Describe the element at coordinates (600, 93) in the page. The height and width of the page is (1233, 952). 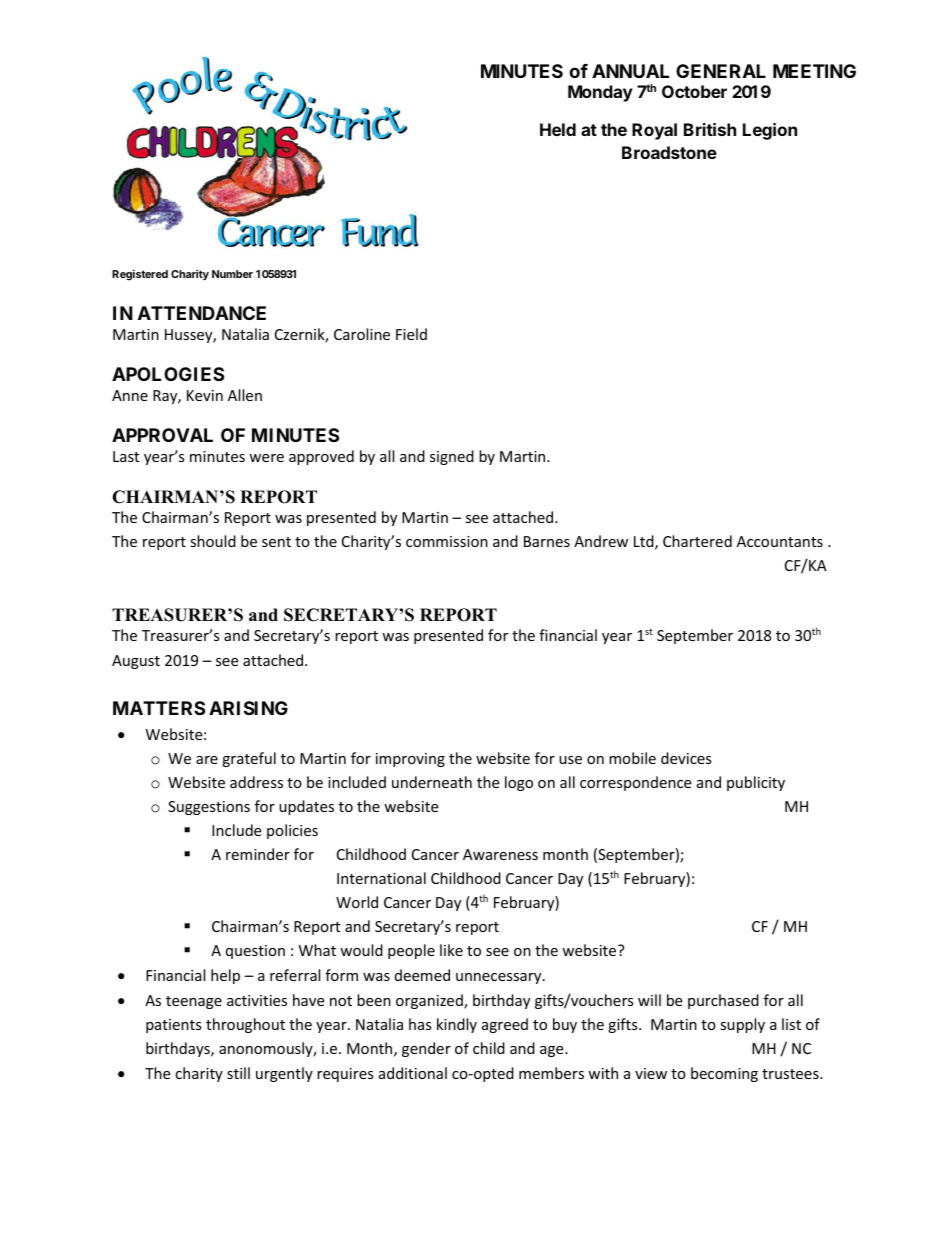
I see `Monday` at that location.
